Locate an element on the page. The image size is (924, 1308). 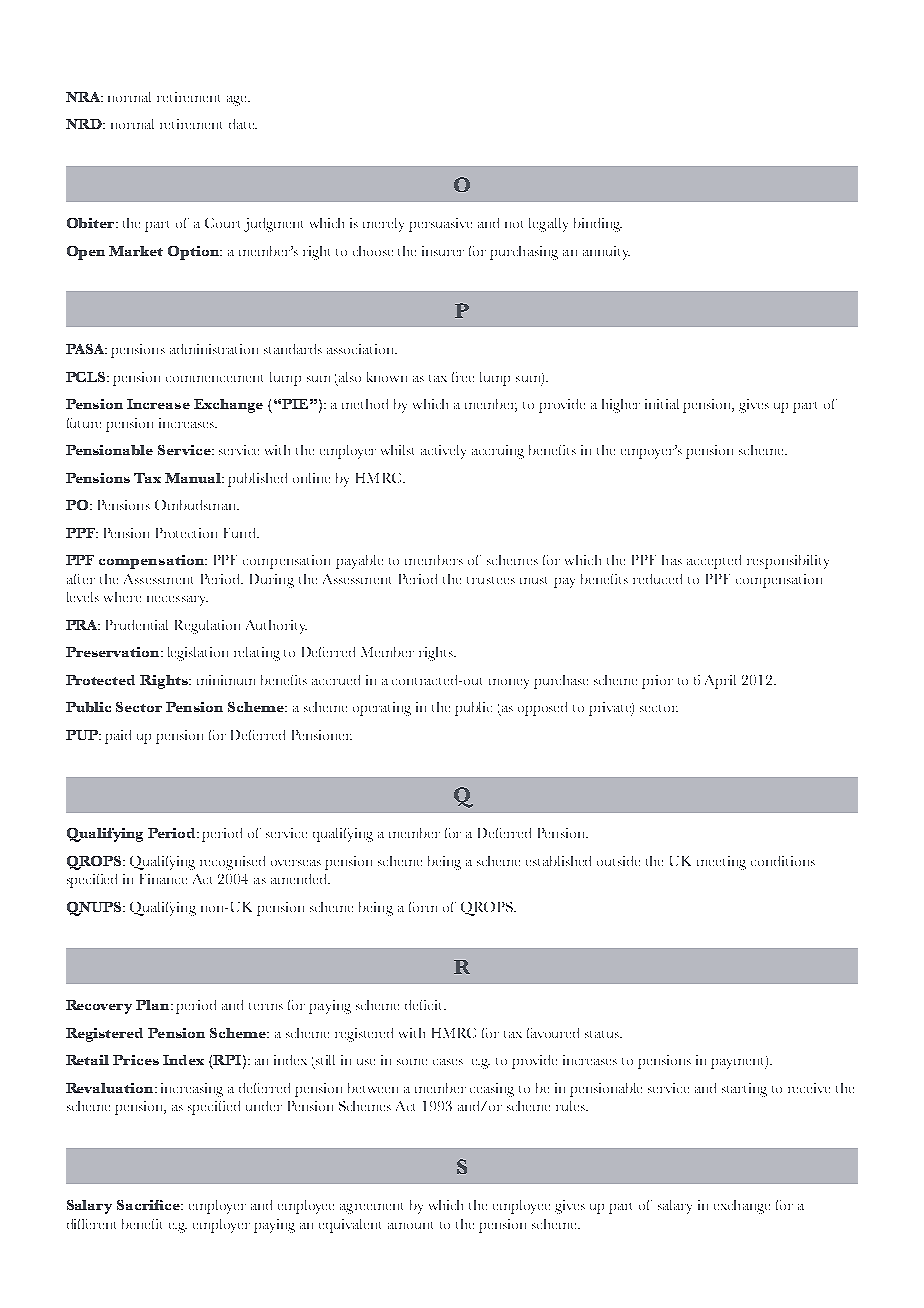
accepted is located at coordinates (714, 562).
